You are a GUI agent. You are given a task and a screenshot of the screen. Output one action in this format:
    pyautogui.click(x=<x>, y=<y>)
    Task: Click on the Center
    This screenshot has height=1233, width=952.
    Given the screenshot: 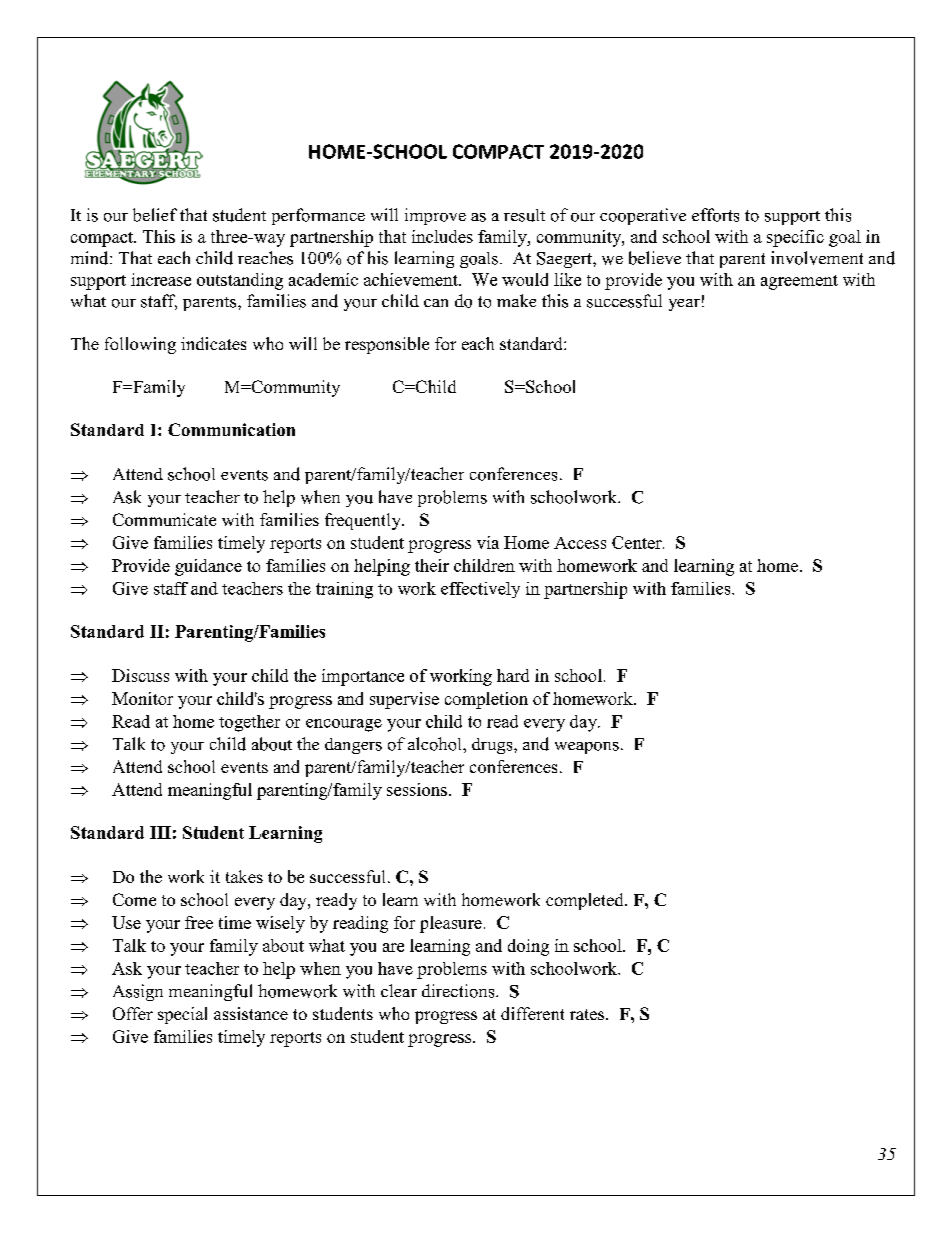 What is the action you would take?
    pyautogui.click(x=638, y=542)
